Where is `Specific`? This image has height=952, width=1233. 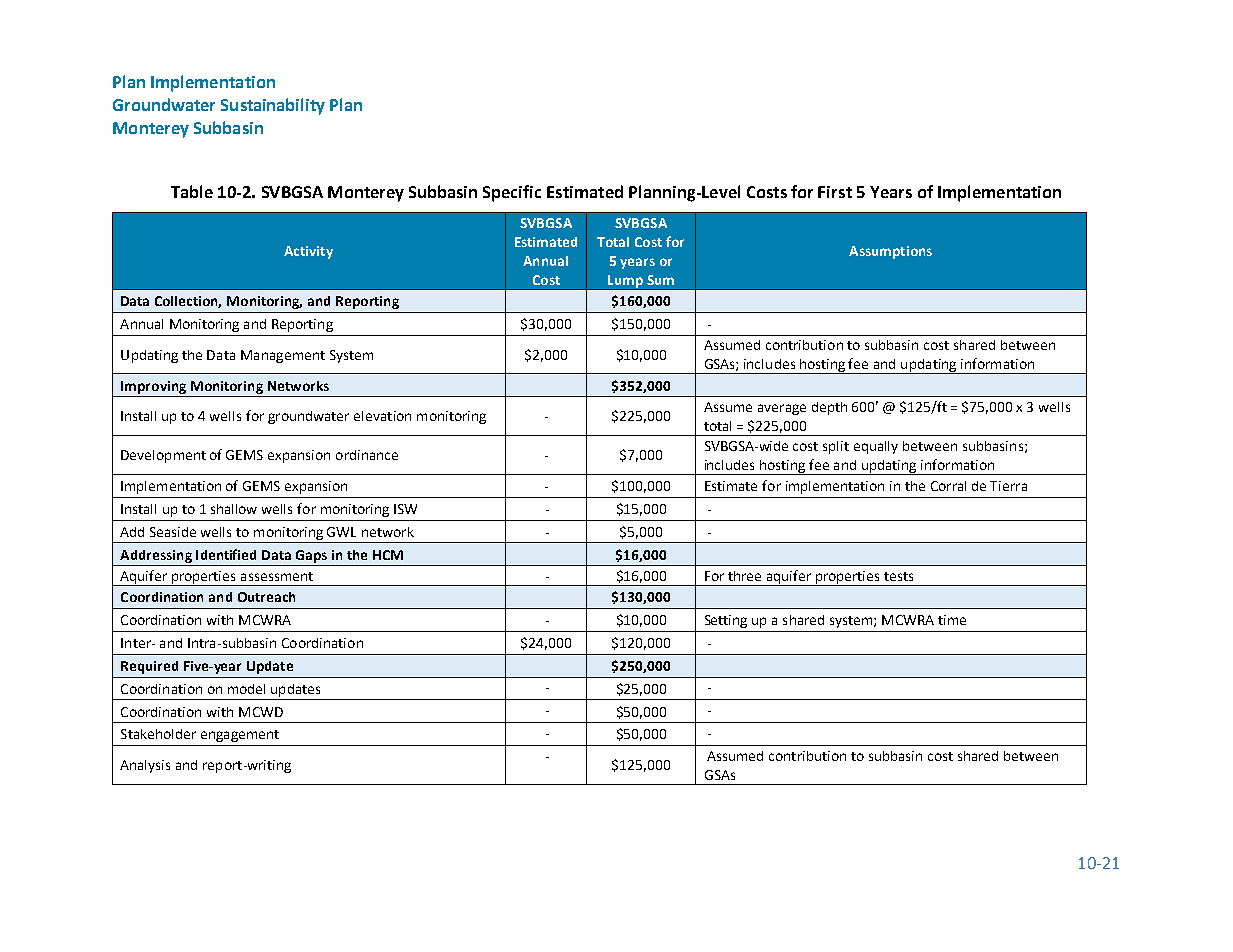
Specific is located at coordinates (512, 193).
